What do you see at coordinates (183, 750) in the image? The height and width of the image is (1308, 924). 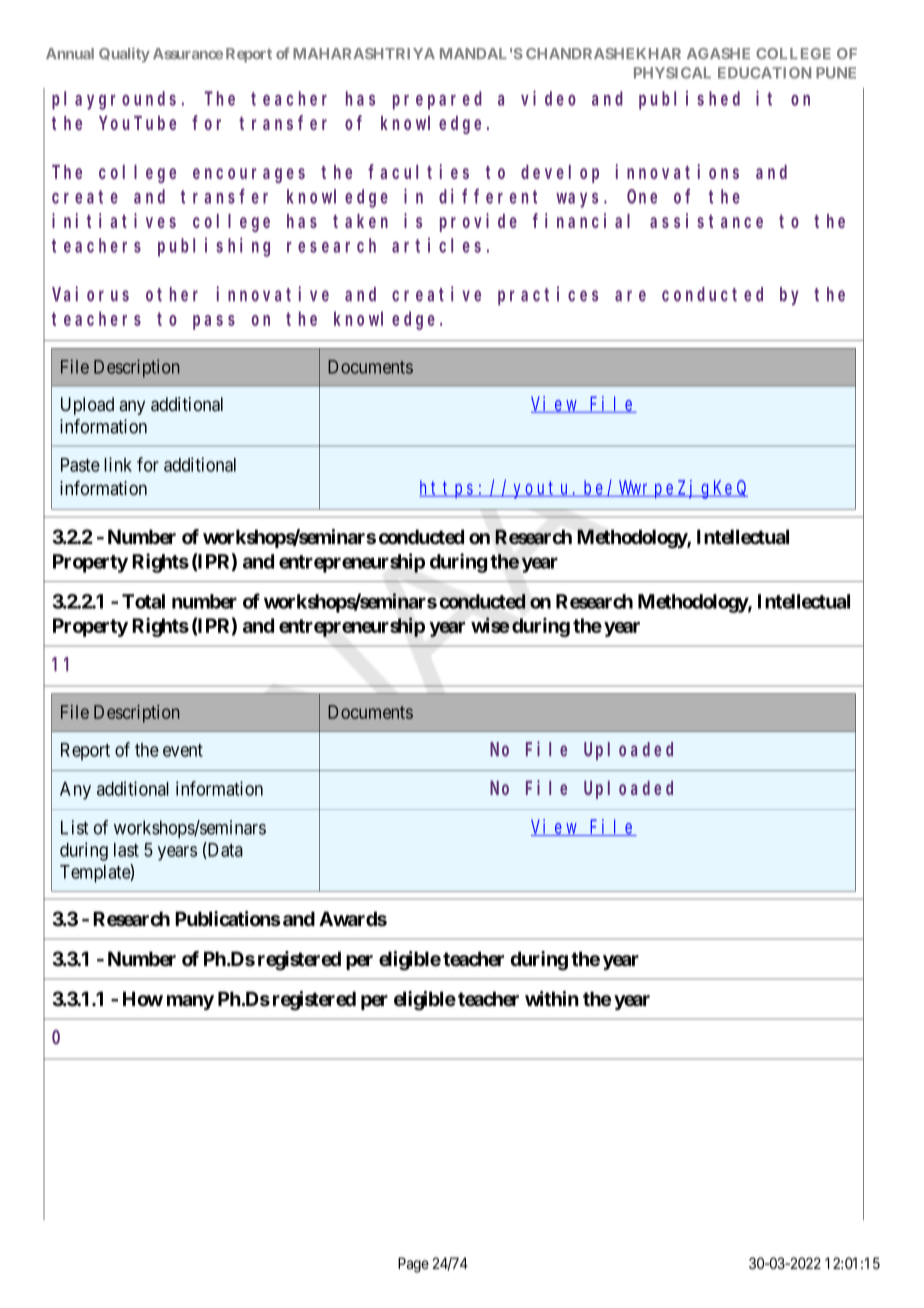 I see `event` at bounding box center [183, 750].
